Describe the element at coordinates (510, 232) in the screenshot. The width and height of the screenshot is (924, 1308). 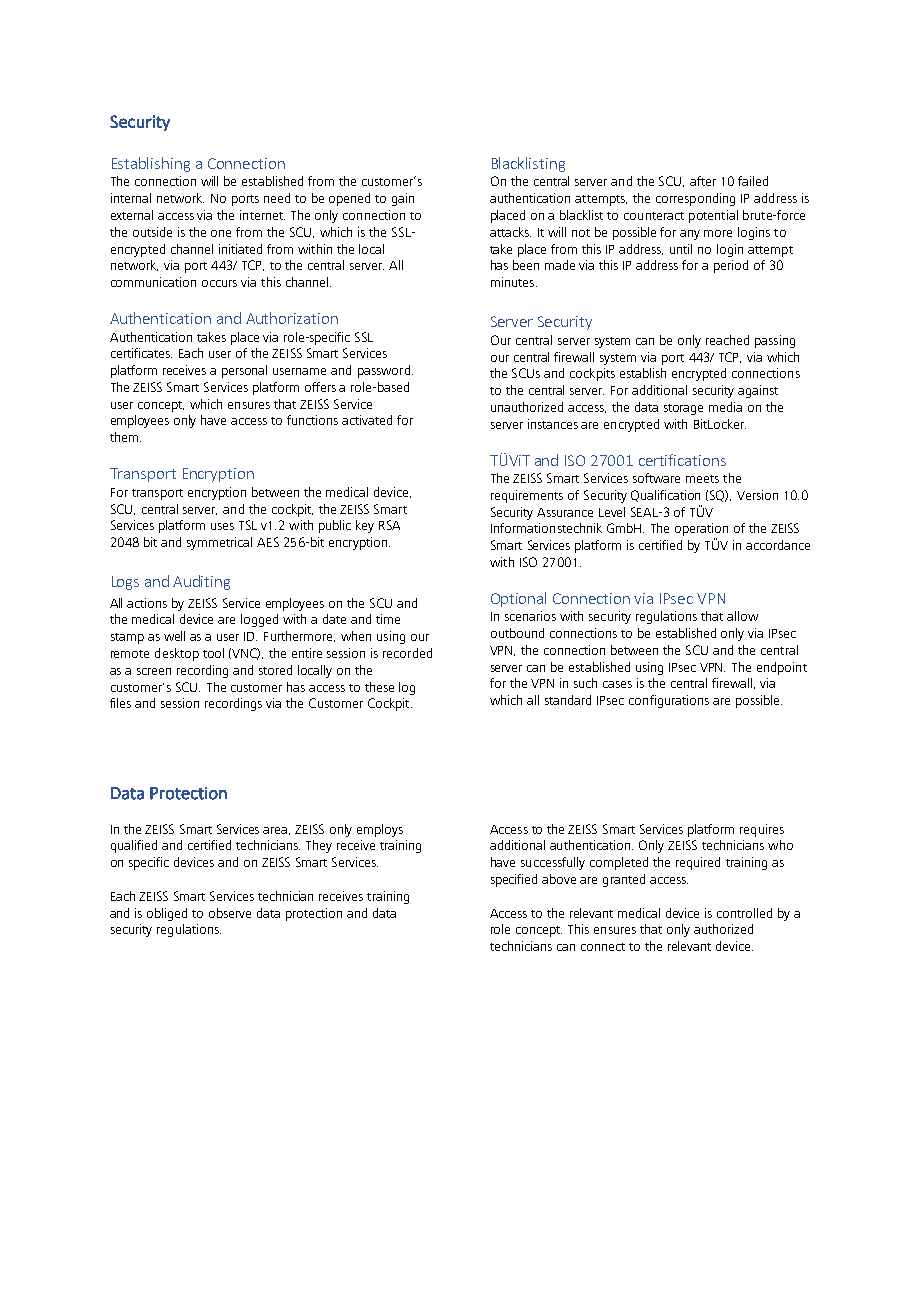
I see `attacks` at that location.
